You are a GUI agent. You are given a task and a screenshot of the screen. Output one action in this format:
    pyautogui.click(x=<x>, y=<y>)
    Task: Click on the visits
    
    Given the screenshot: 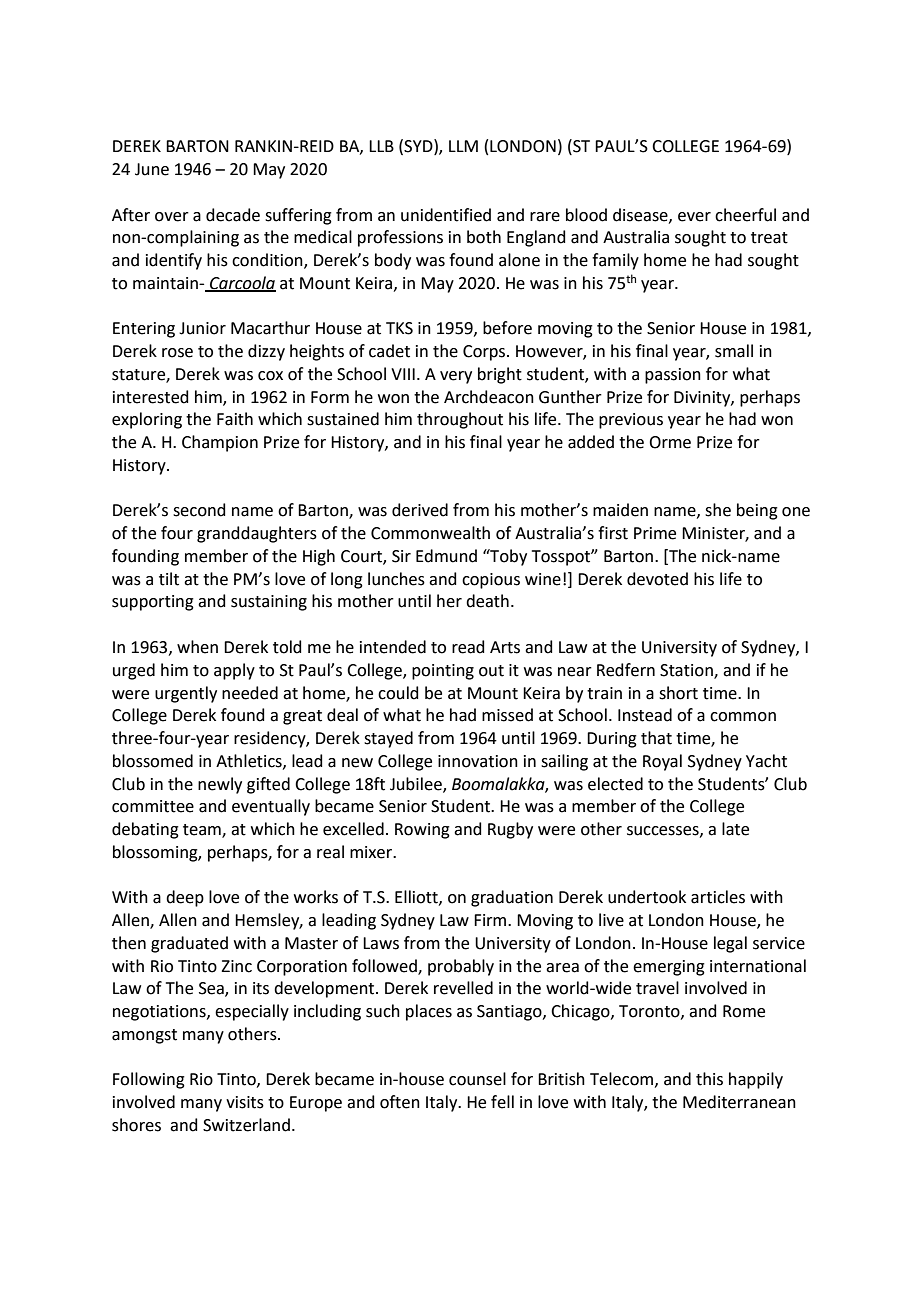 What is the action you would take?
    pyautogui.click(x=245, y=1102)
